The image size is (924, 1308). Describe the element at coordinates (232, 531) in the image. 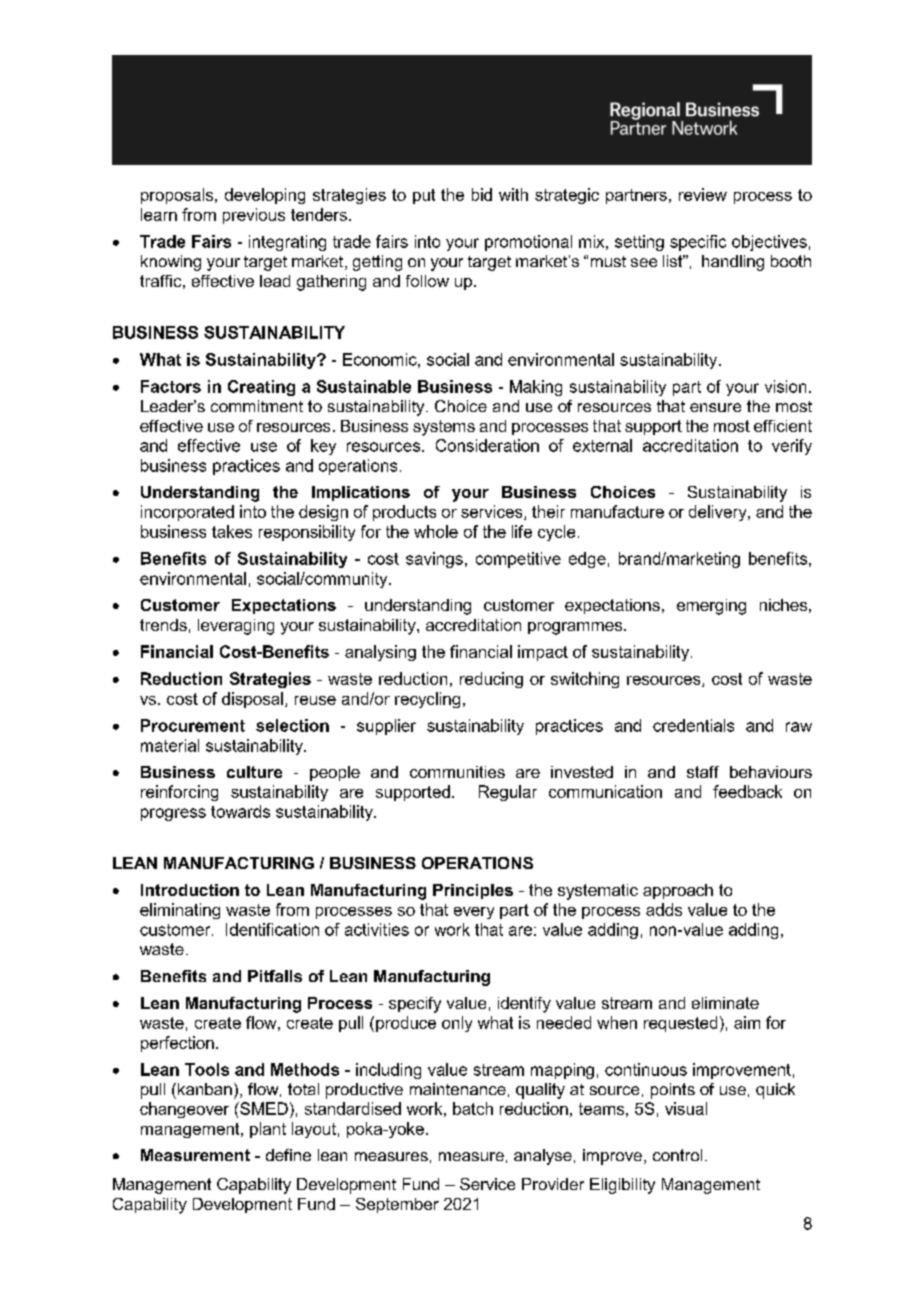

I see `takes` at that location.
